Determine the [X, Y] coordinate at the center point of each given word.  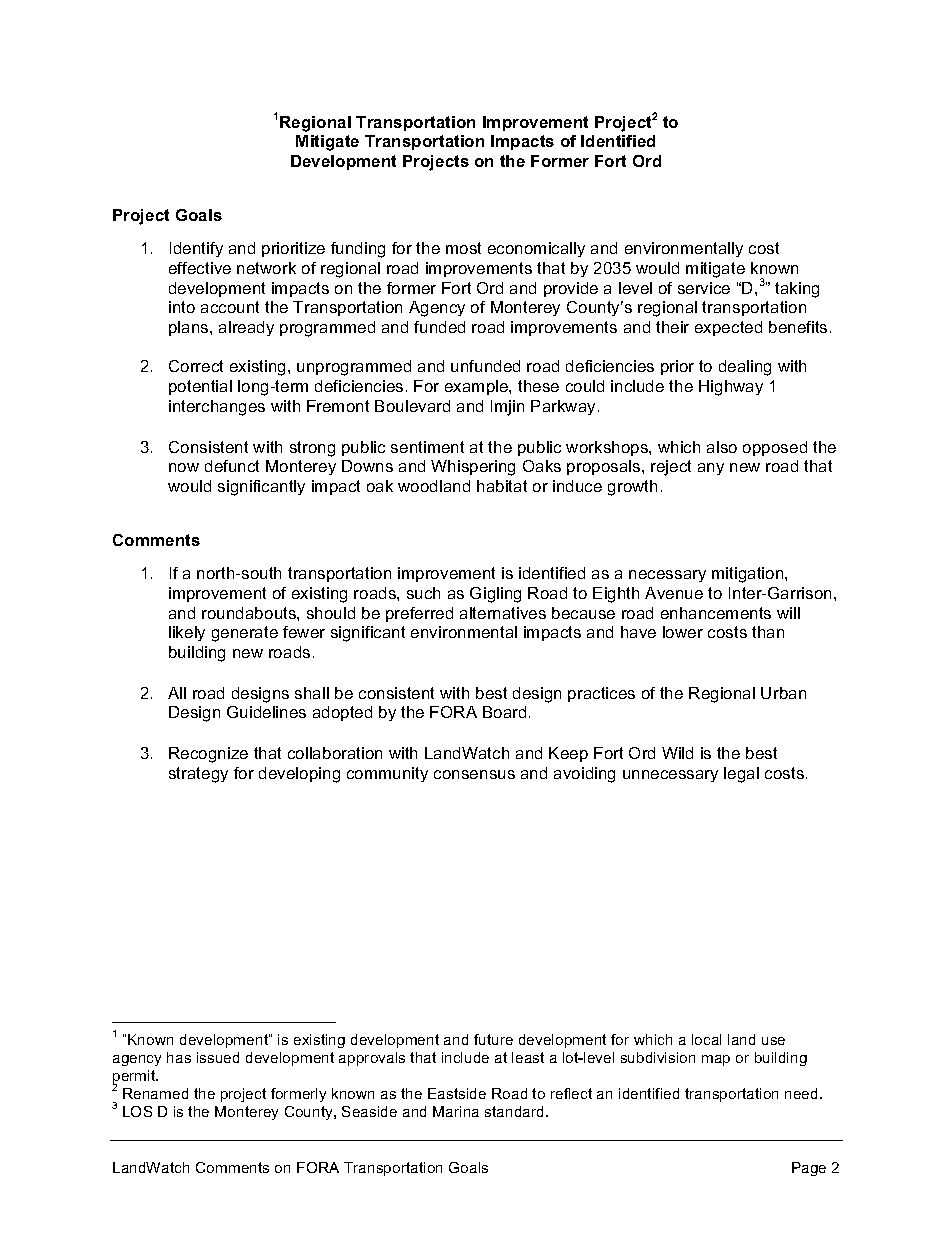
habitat [502, 486]
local [706, 1039]
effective [200, 268]
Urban [783, 693]
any [711, 469]
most [463, 248]
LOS [137, 1111]
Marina [456, 1111]
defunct [232, 466]
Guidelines [266, 712]
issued [218, 1057]
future [493, 1039]
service [704, 288]
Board [504, 712]
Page [809, 1169]
